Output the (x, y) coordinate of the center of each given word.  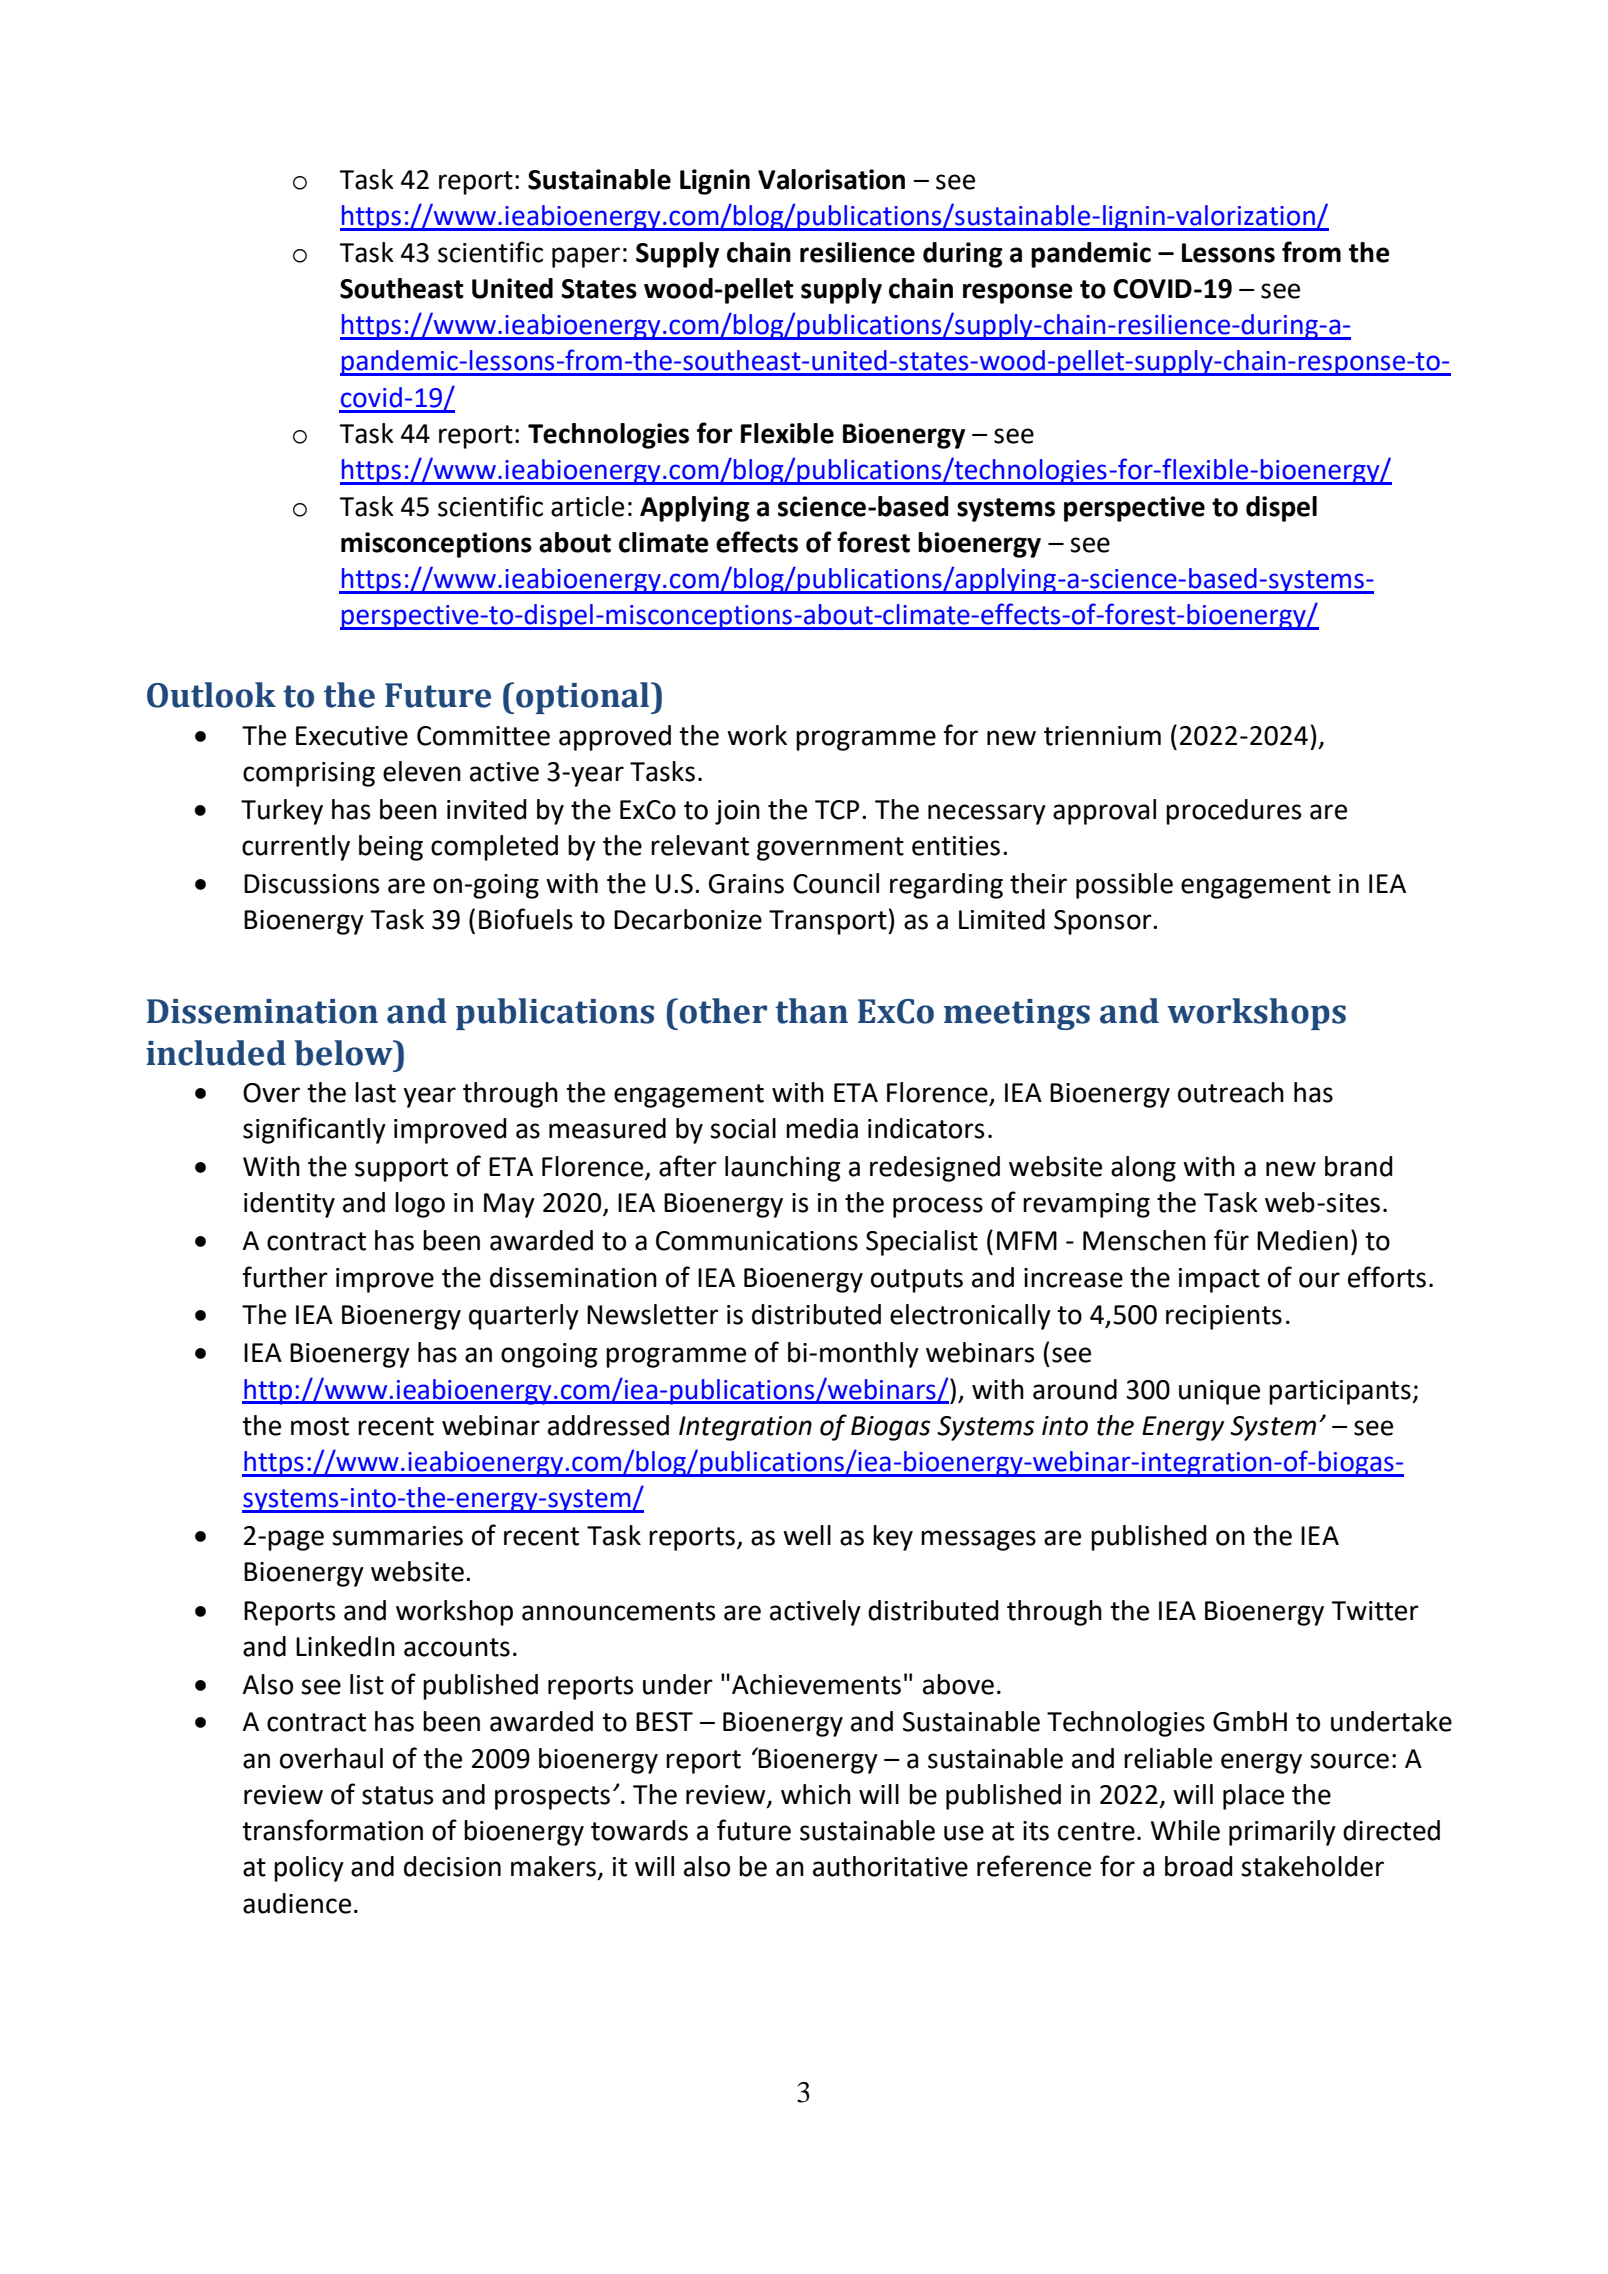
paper (586, 257)
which (816, 1794)
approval (1104, 812)
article (587, 506)
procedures (1233, 812)
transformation (332, 1830)
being (391, 848)
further (285, 1277)
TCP (837, 810)
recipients (1224, 1317)
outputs (917, 1281)
